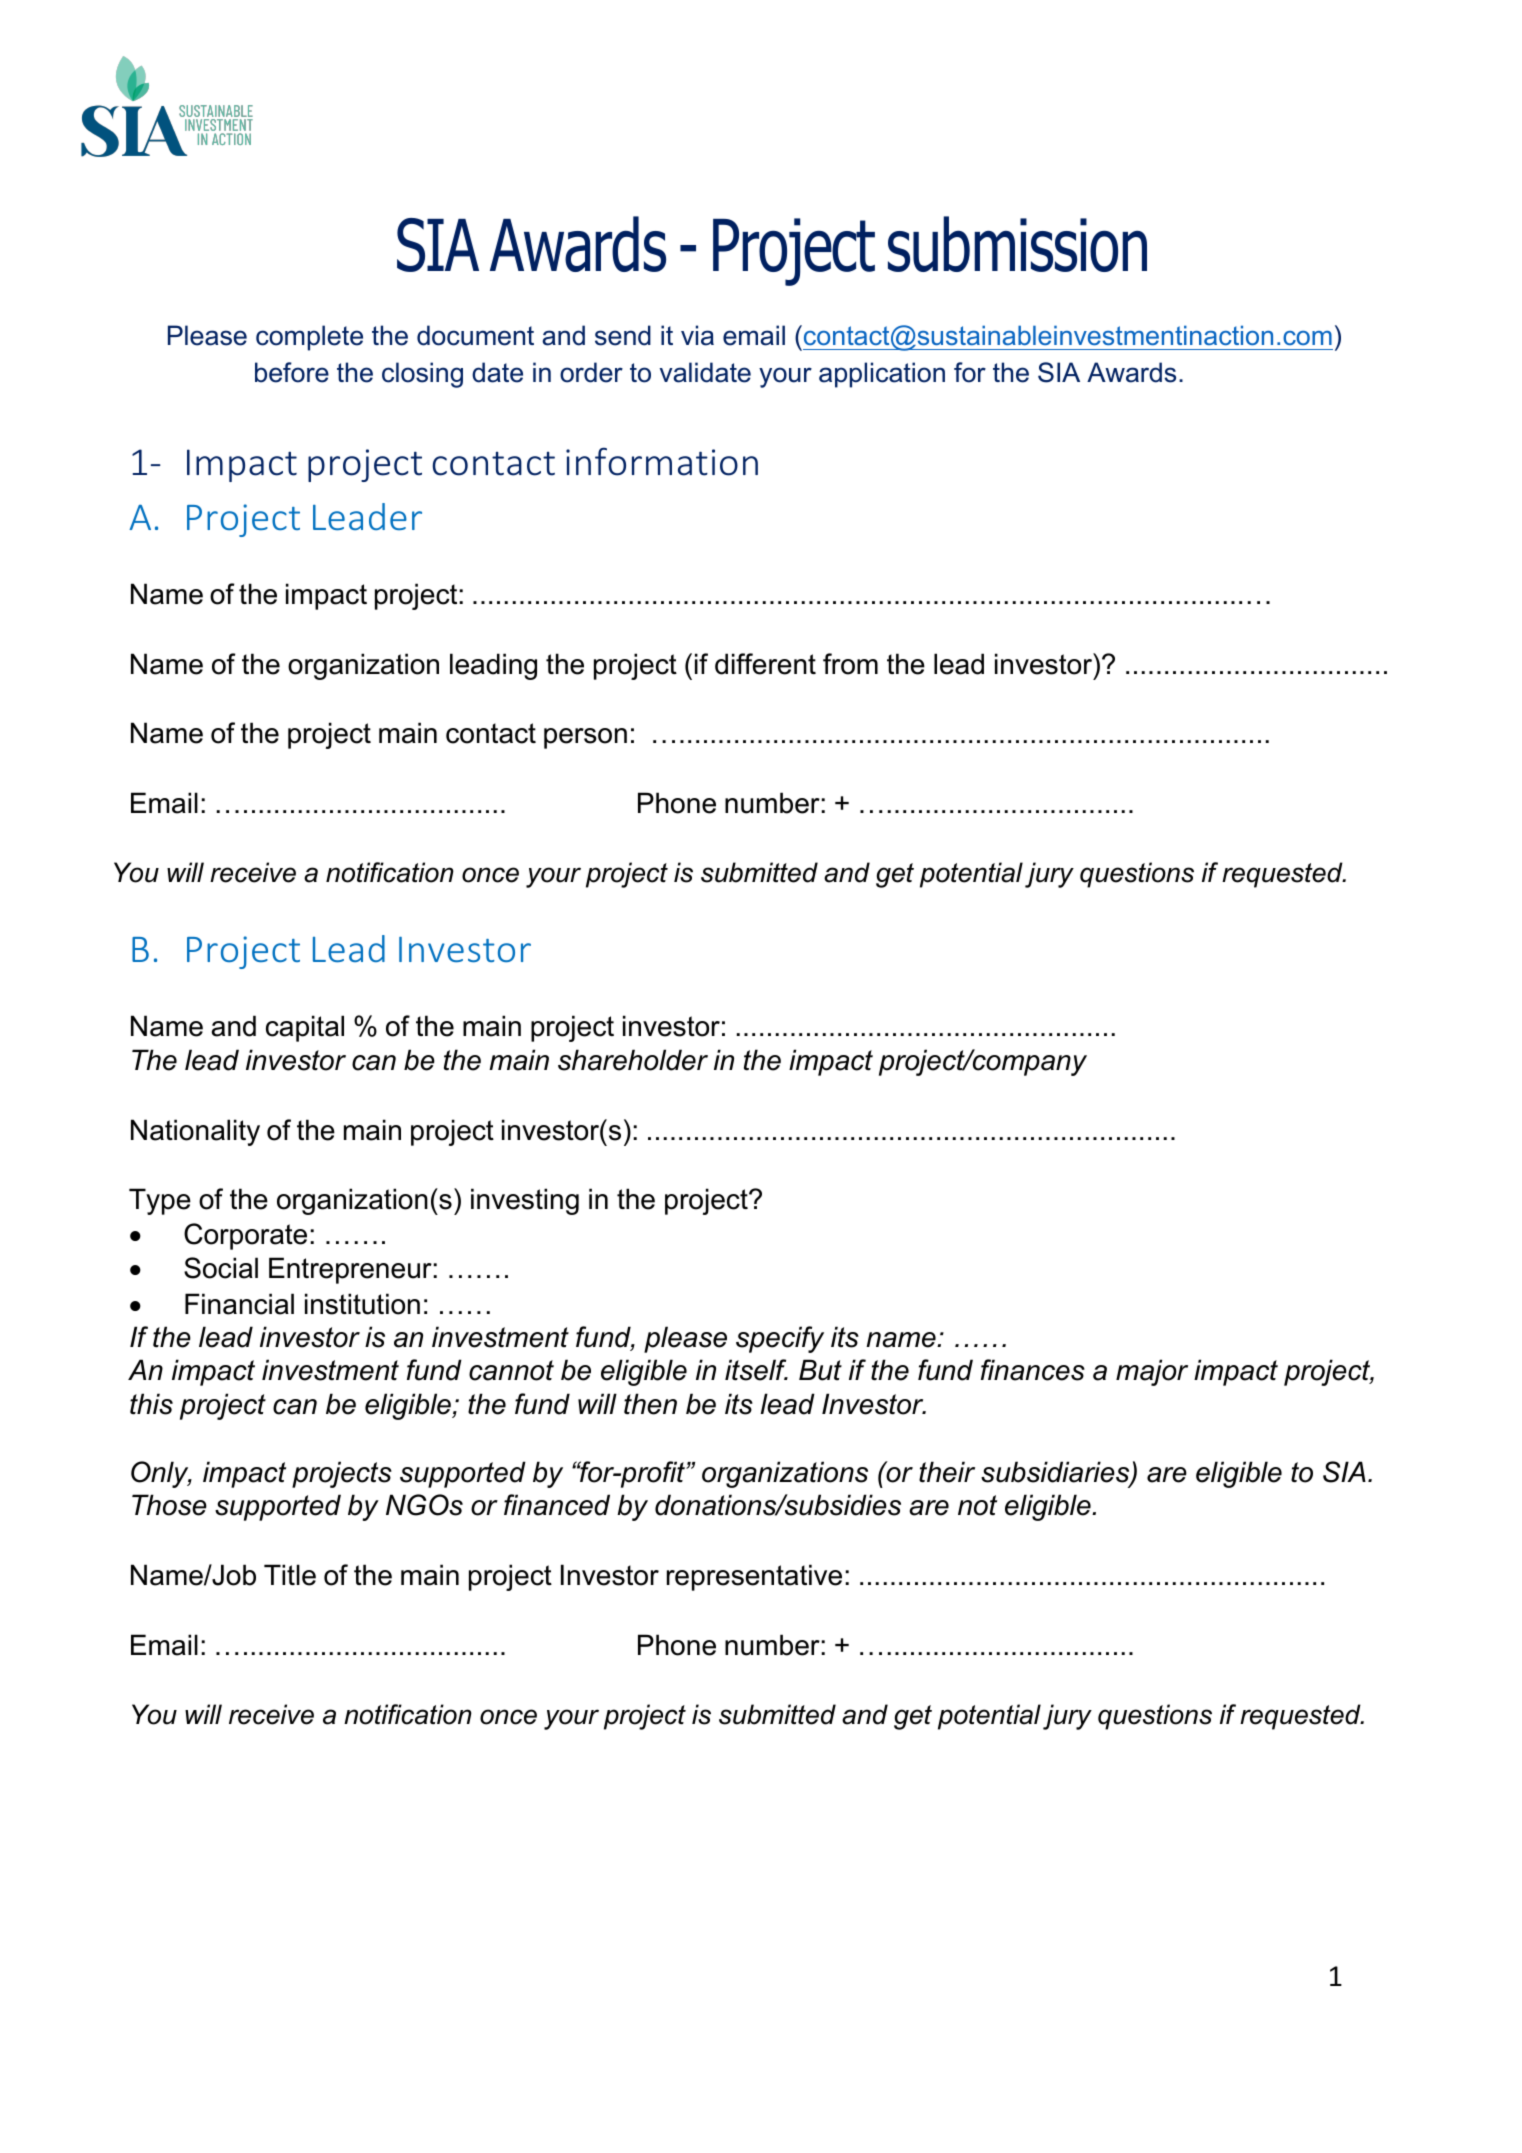 The height and width of the screenshot is (2153, 1522). Describe the element at coordinates (765, 664) in the screenshot. I see `different` at that location.
